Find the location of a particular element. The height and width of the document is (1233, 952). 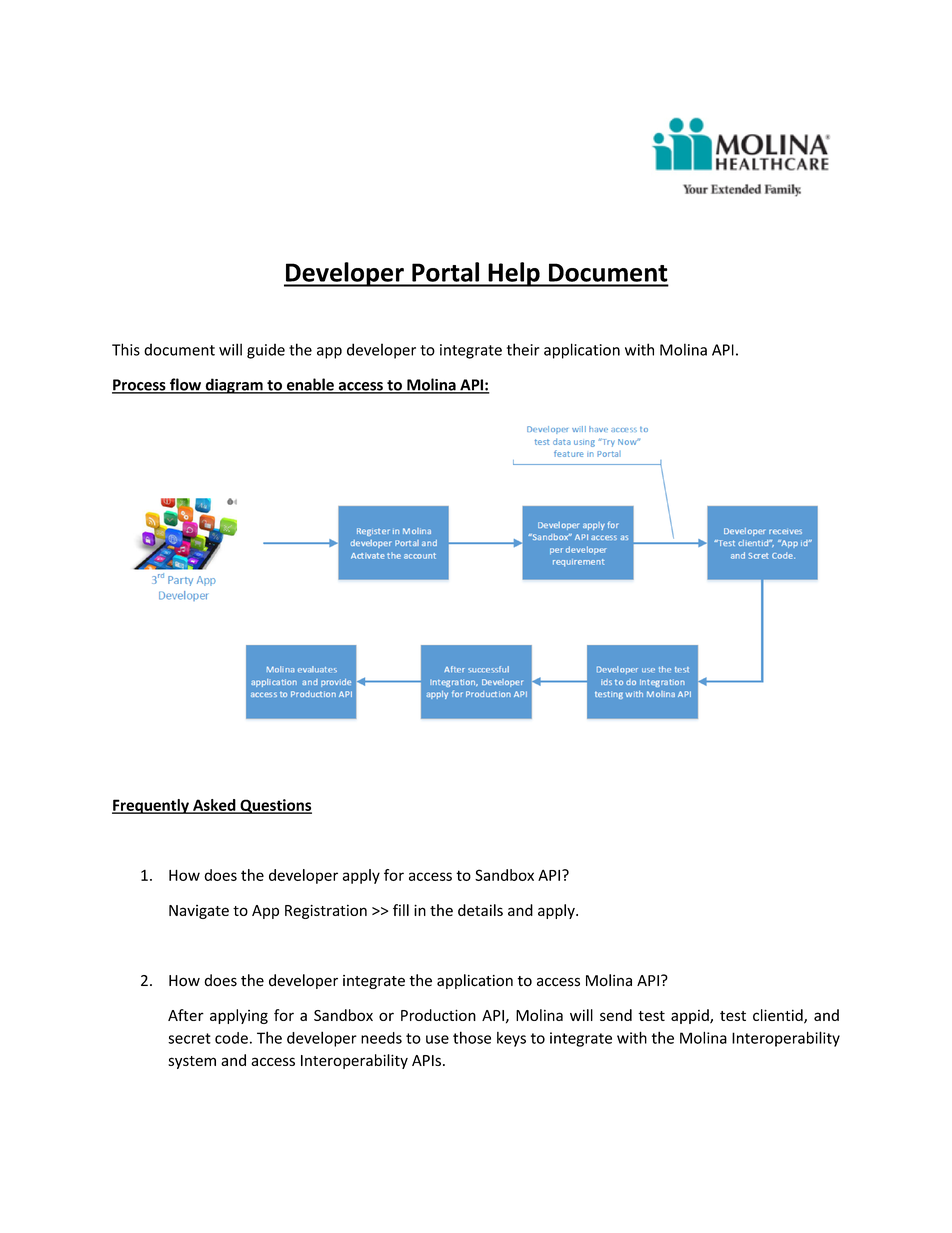

Help is located at coordinates (514, 274).
